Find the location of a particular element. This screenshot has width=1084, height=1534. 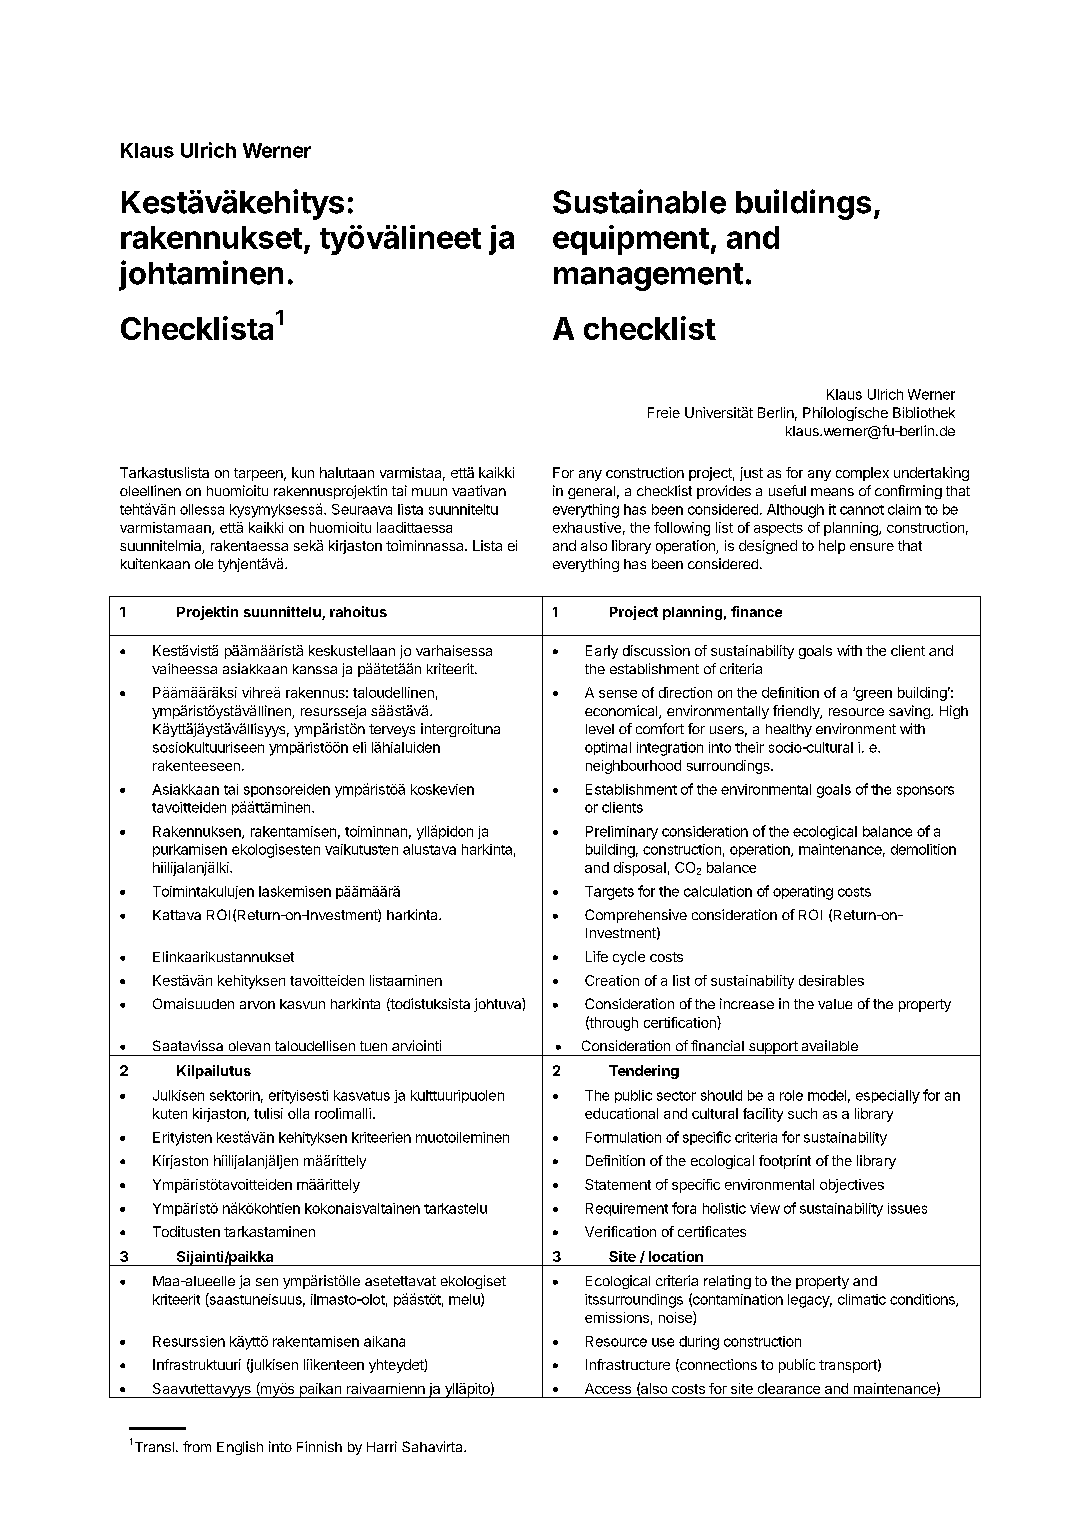

equipment is located at coordinates (631, 240).
